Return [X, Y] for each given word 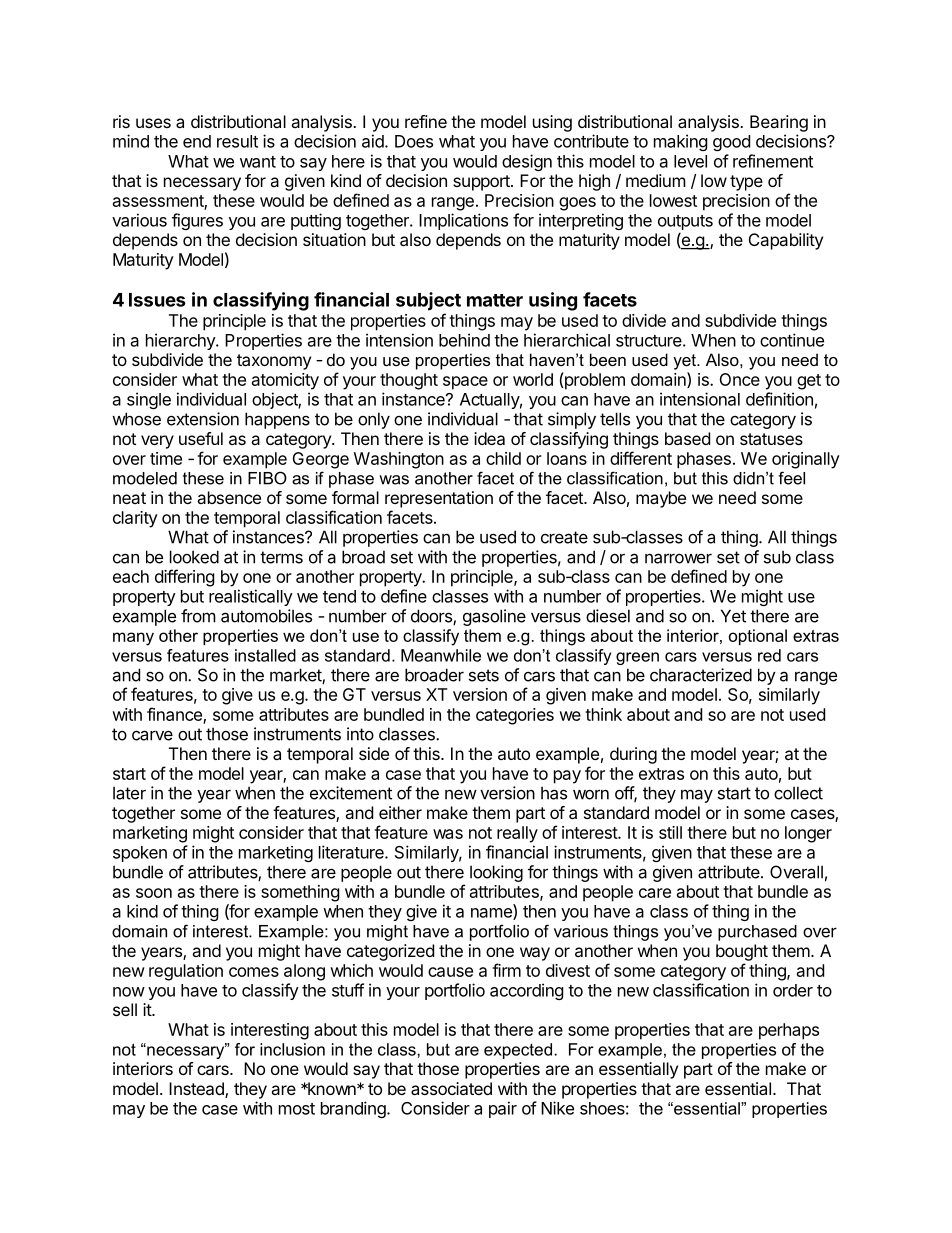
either [400, 812]
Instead [197, 1090]
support [482, 183]
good [731, 143]
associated [451, 1088]
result [237, 141]
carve [152, 735]
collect [798, 793]
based [687, 438]
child [503, 458]
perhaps [789, 1031]
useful [201, 438]
